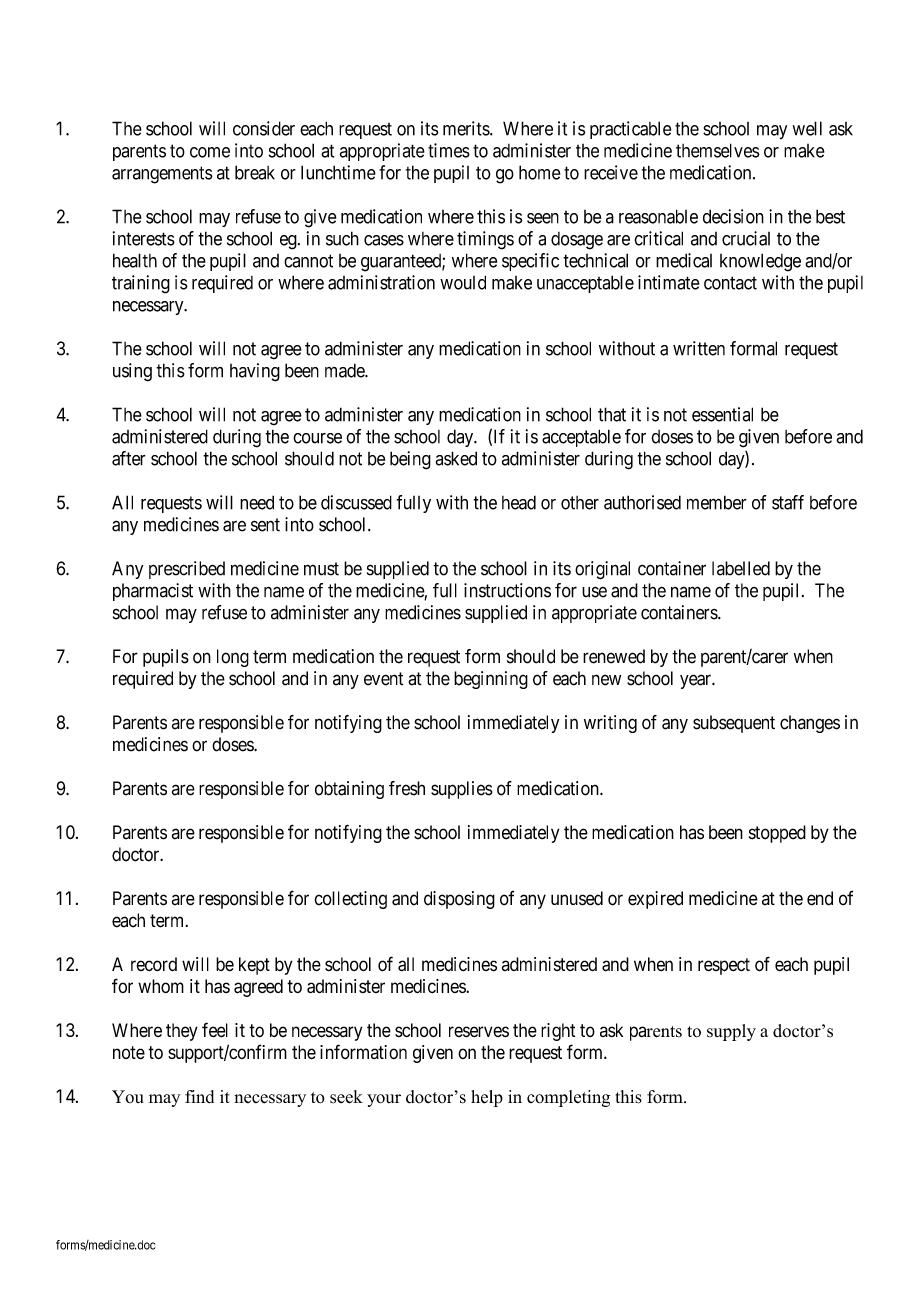 The width and height of the screenshot is (924, 1307). Describe the element at coordinates (487, 1098) in the screenshot. I see `help` at that location.
